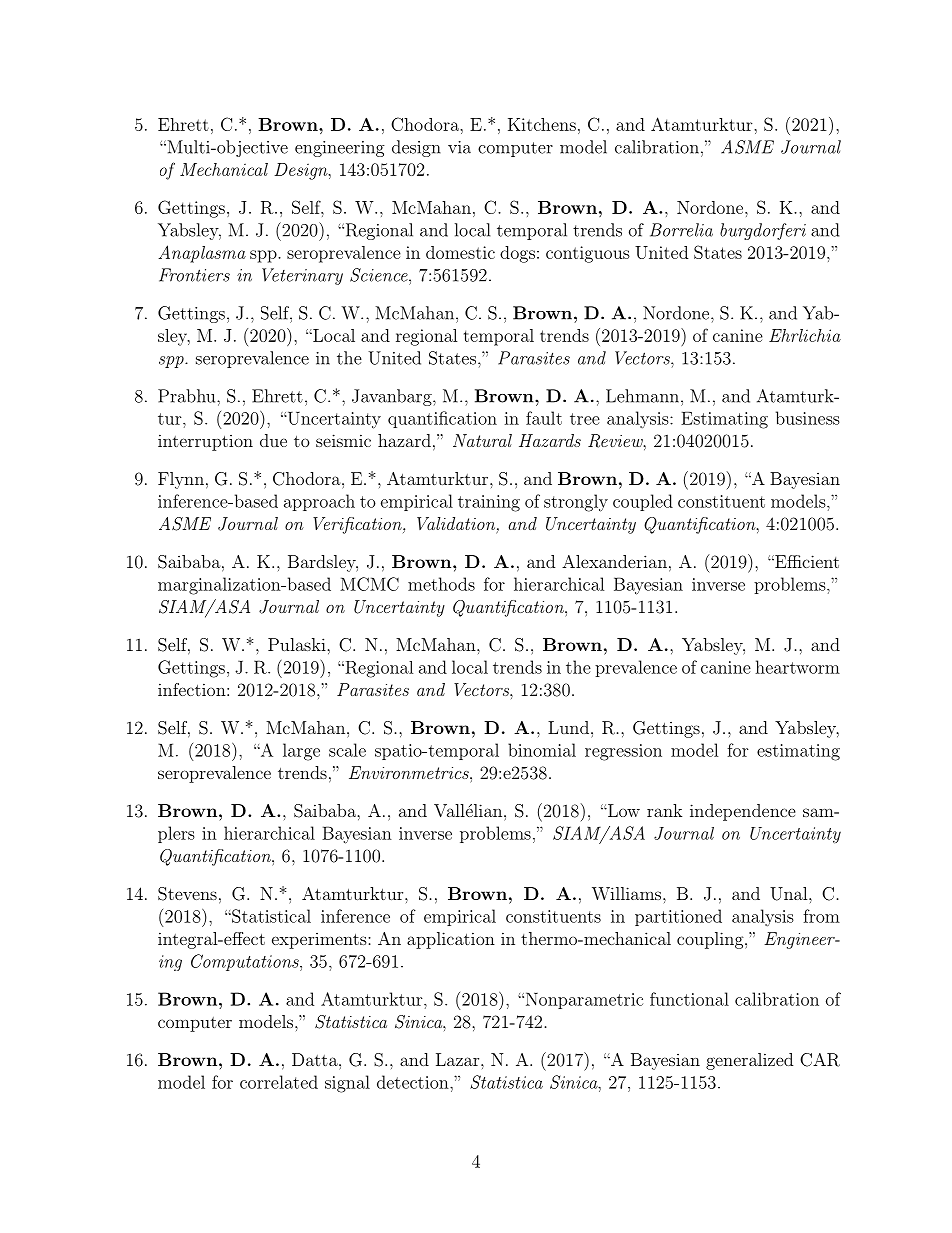 The height and width of the screenshot is (1233, 952). I want to click on via, so click(459, 147).
